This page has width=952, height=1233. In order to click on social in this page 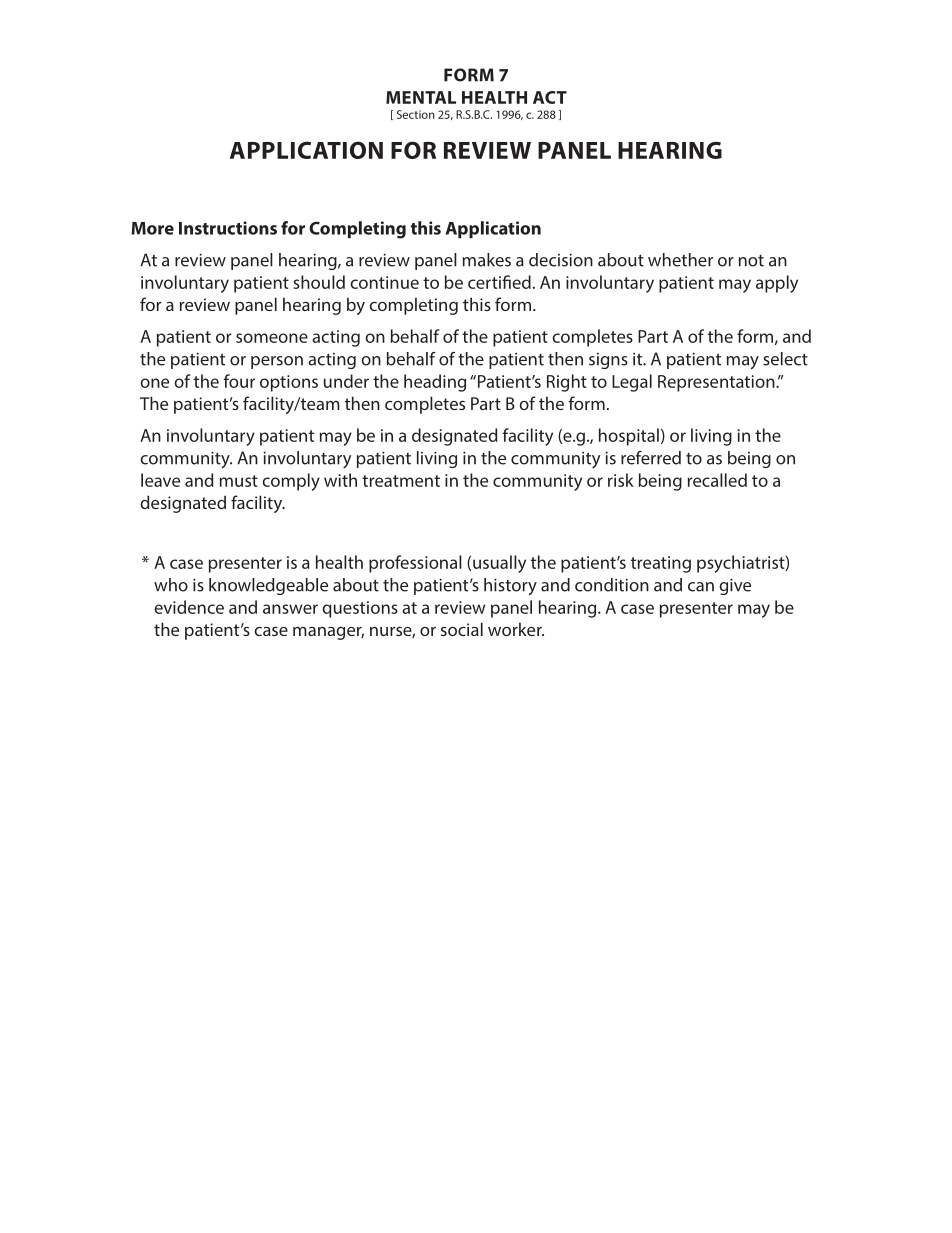, I will do `click(462, 629)`.
